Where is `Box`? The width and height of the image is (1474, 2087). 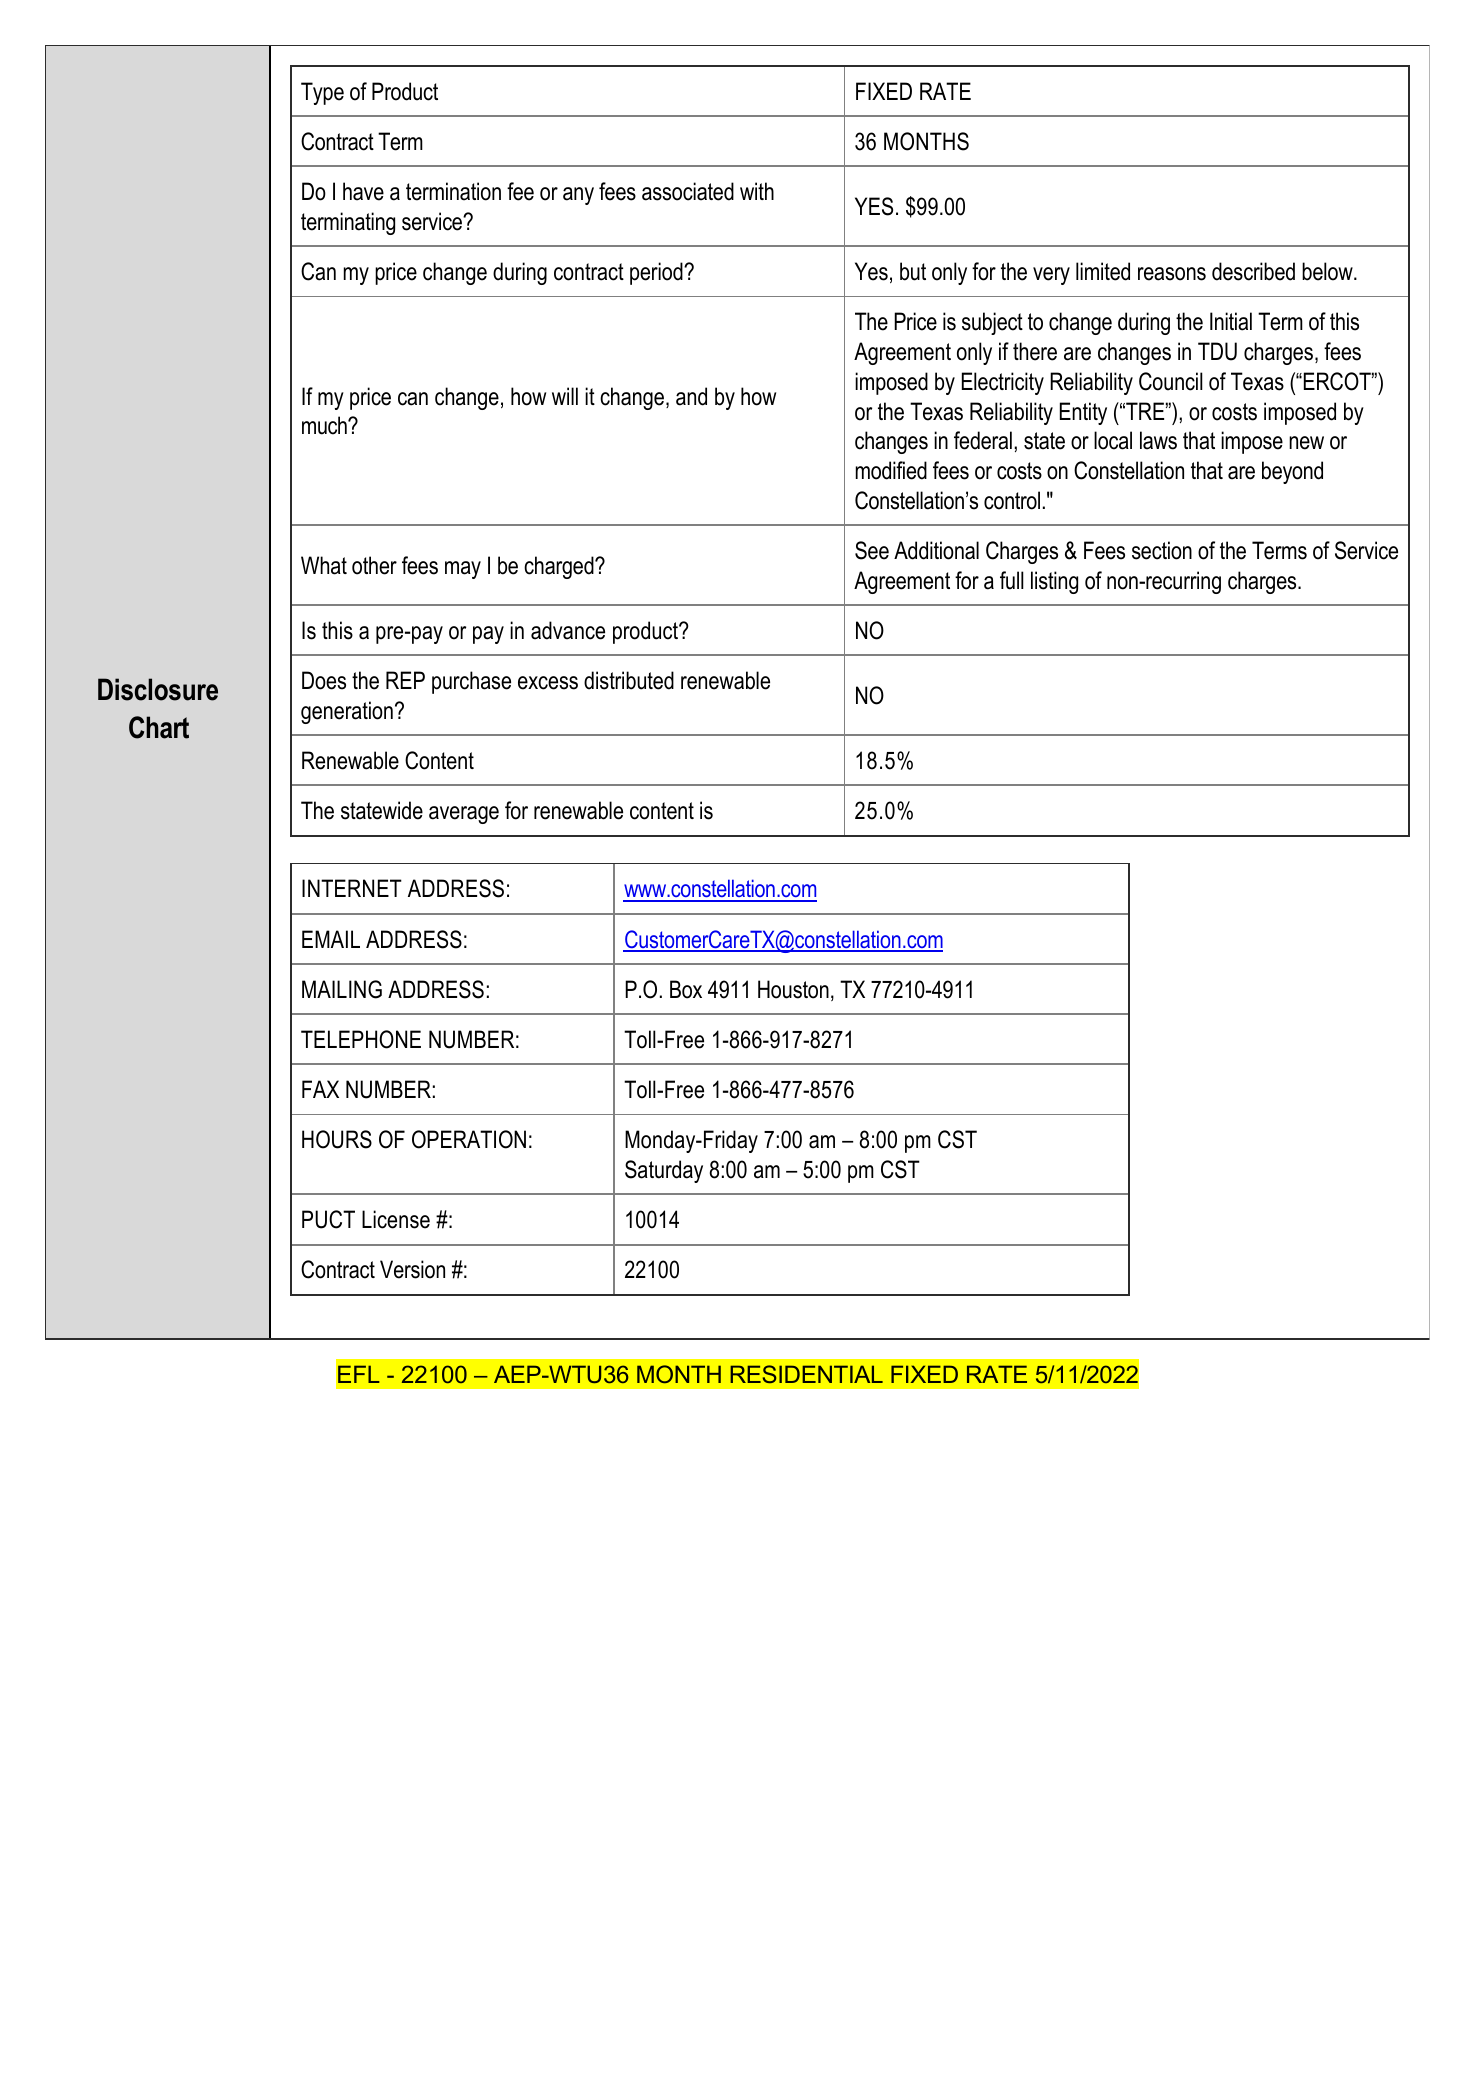
Box is located at coordinates (686, 989).
